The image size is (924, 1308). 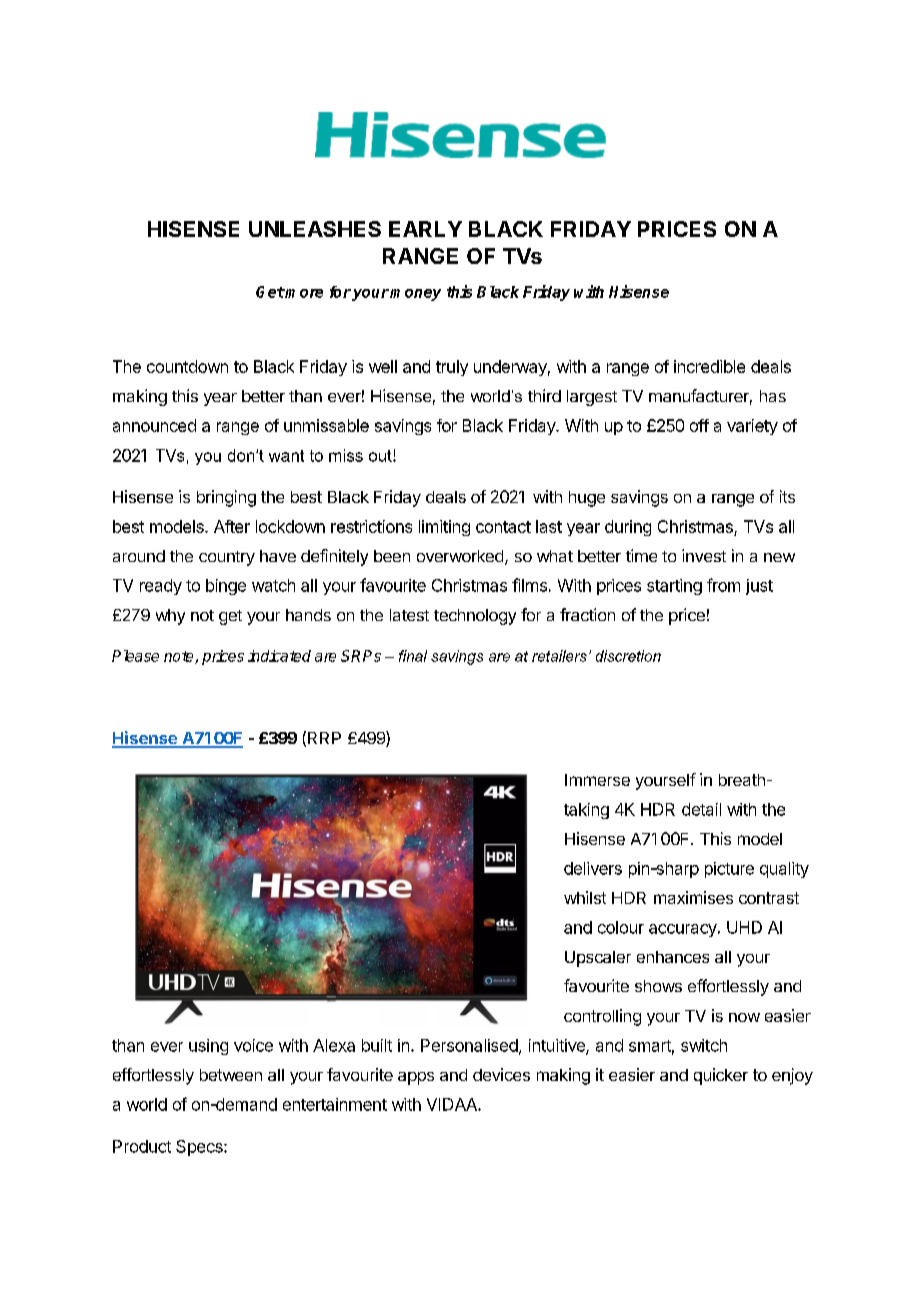 I want to click on using, so click(x=208, y=1047).
